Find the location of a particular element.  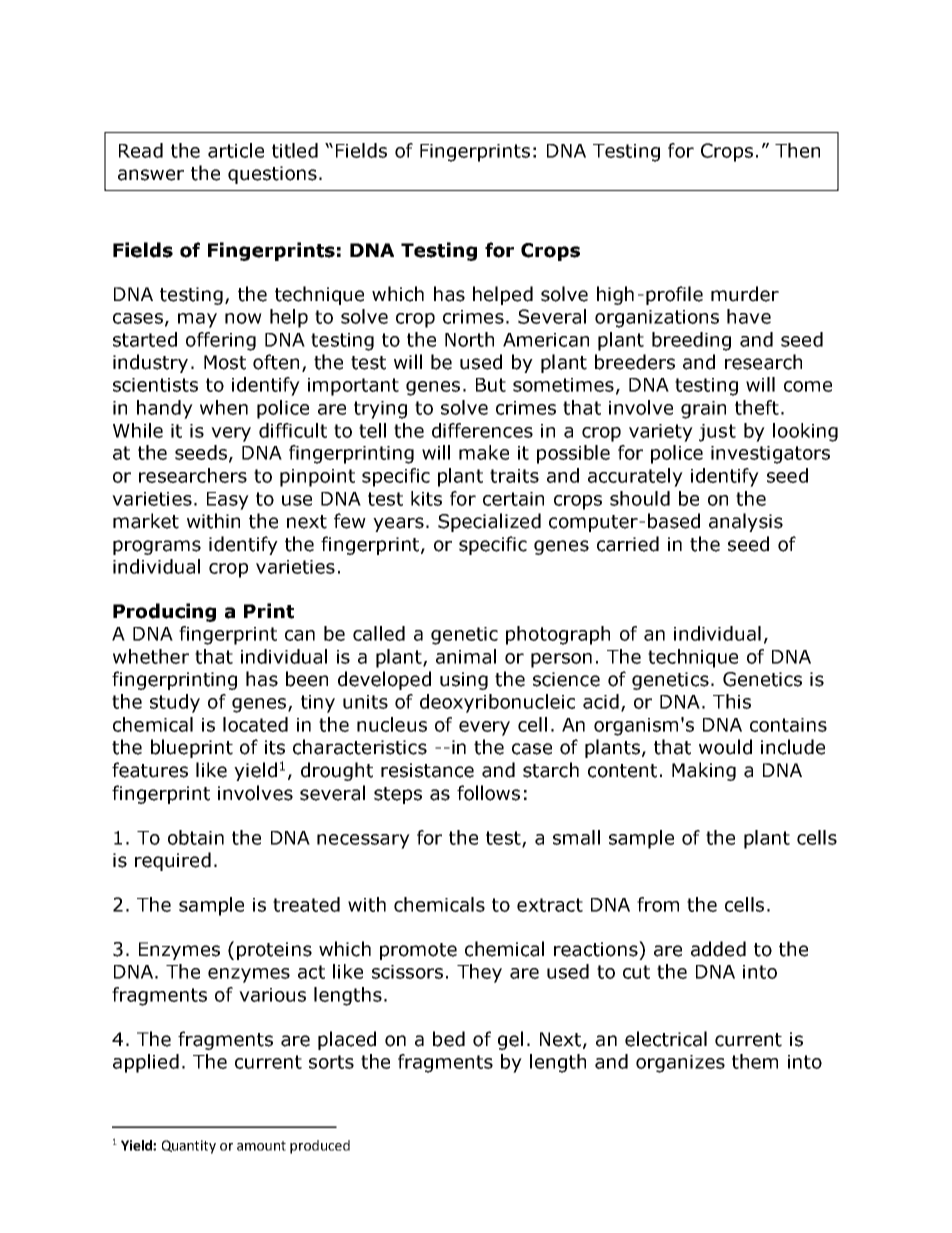

Then is located at coordinates (797, 150).
